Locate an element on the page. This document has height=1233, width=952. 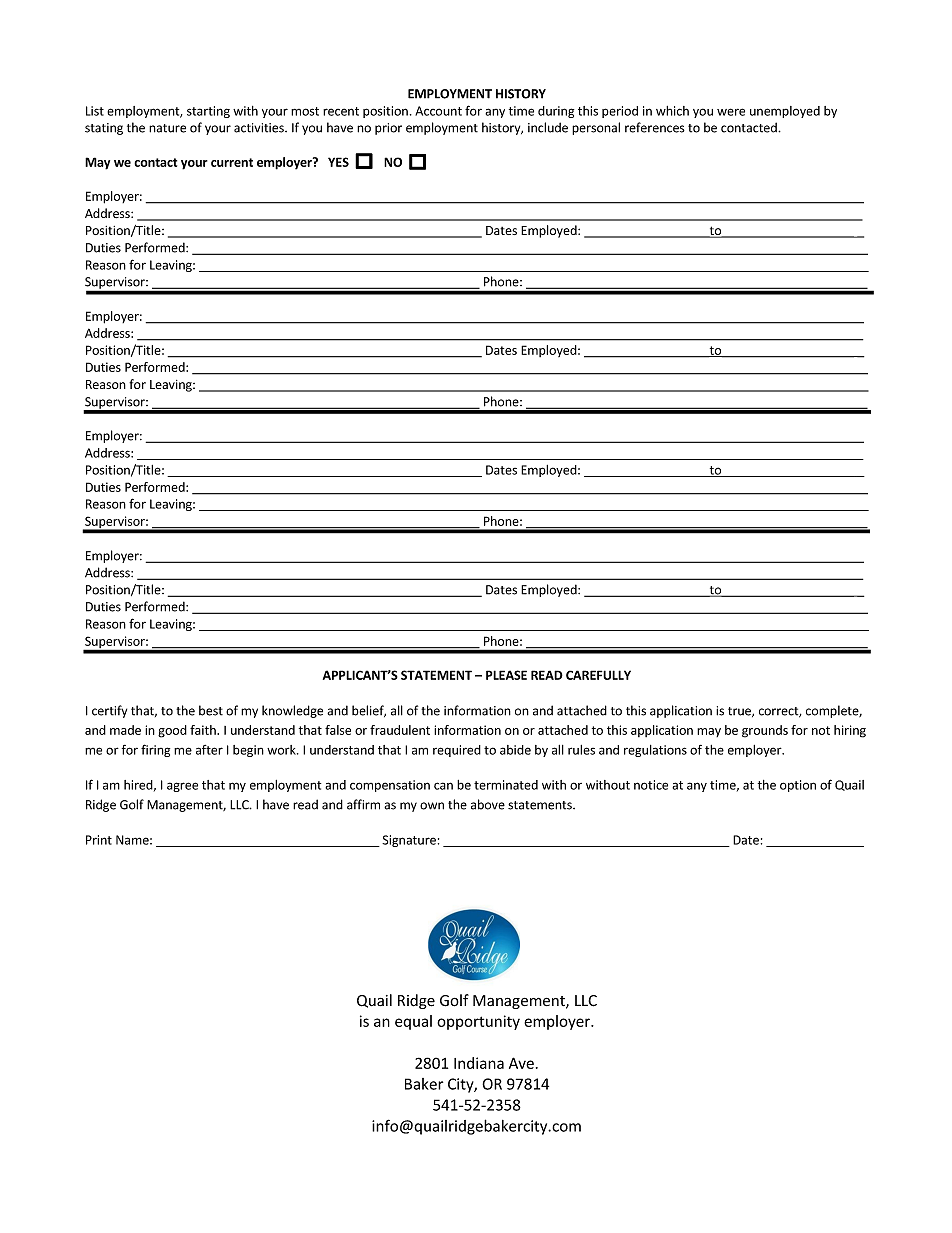
CAREFULLY is located at coordinates (598, 675).
